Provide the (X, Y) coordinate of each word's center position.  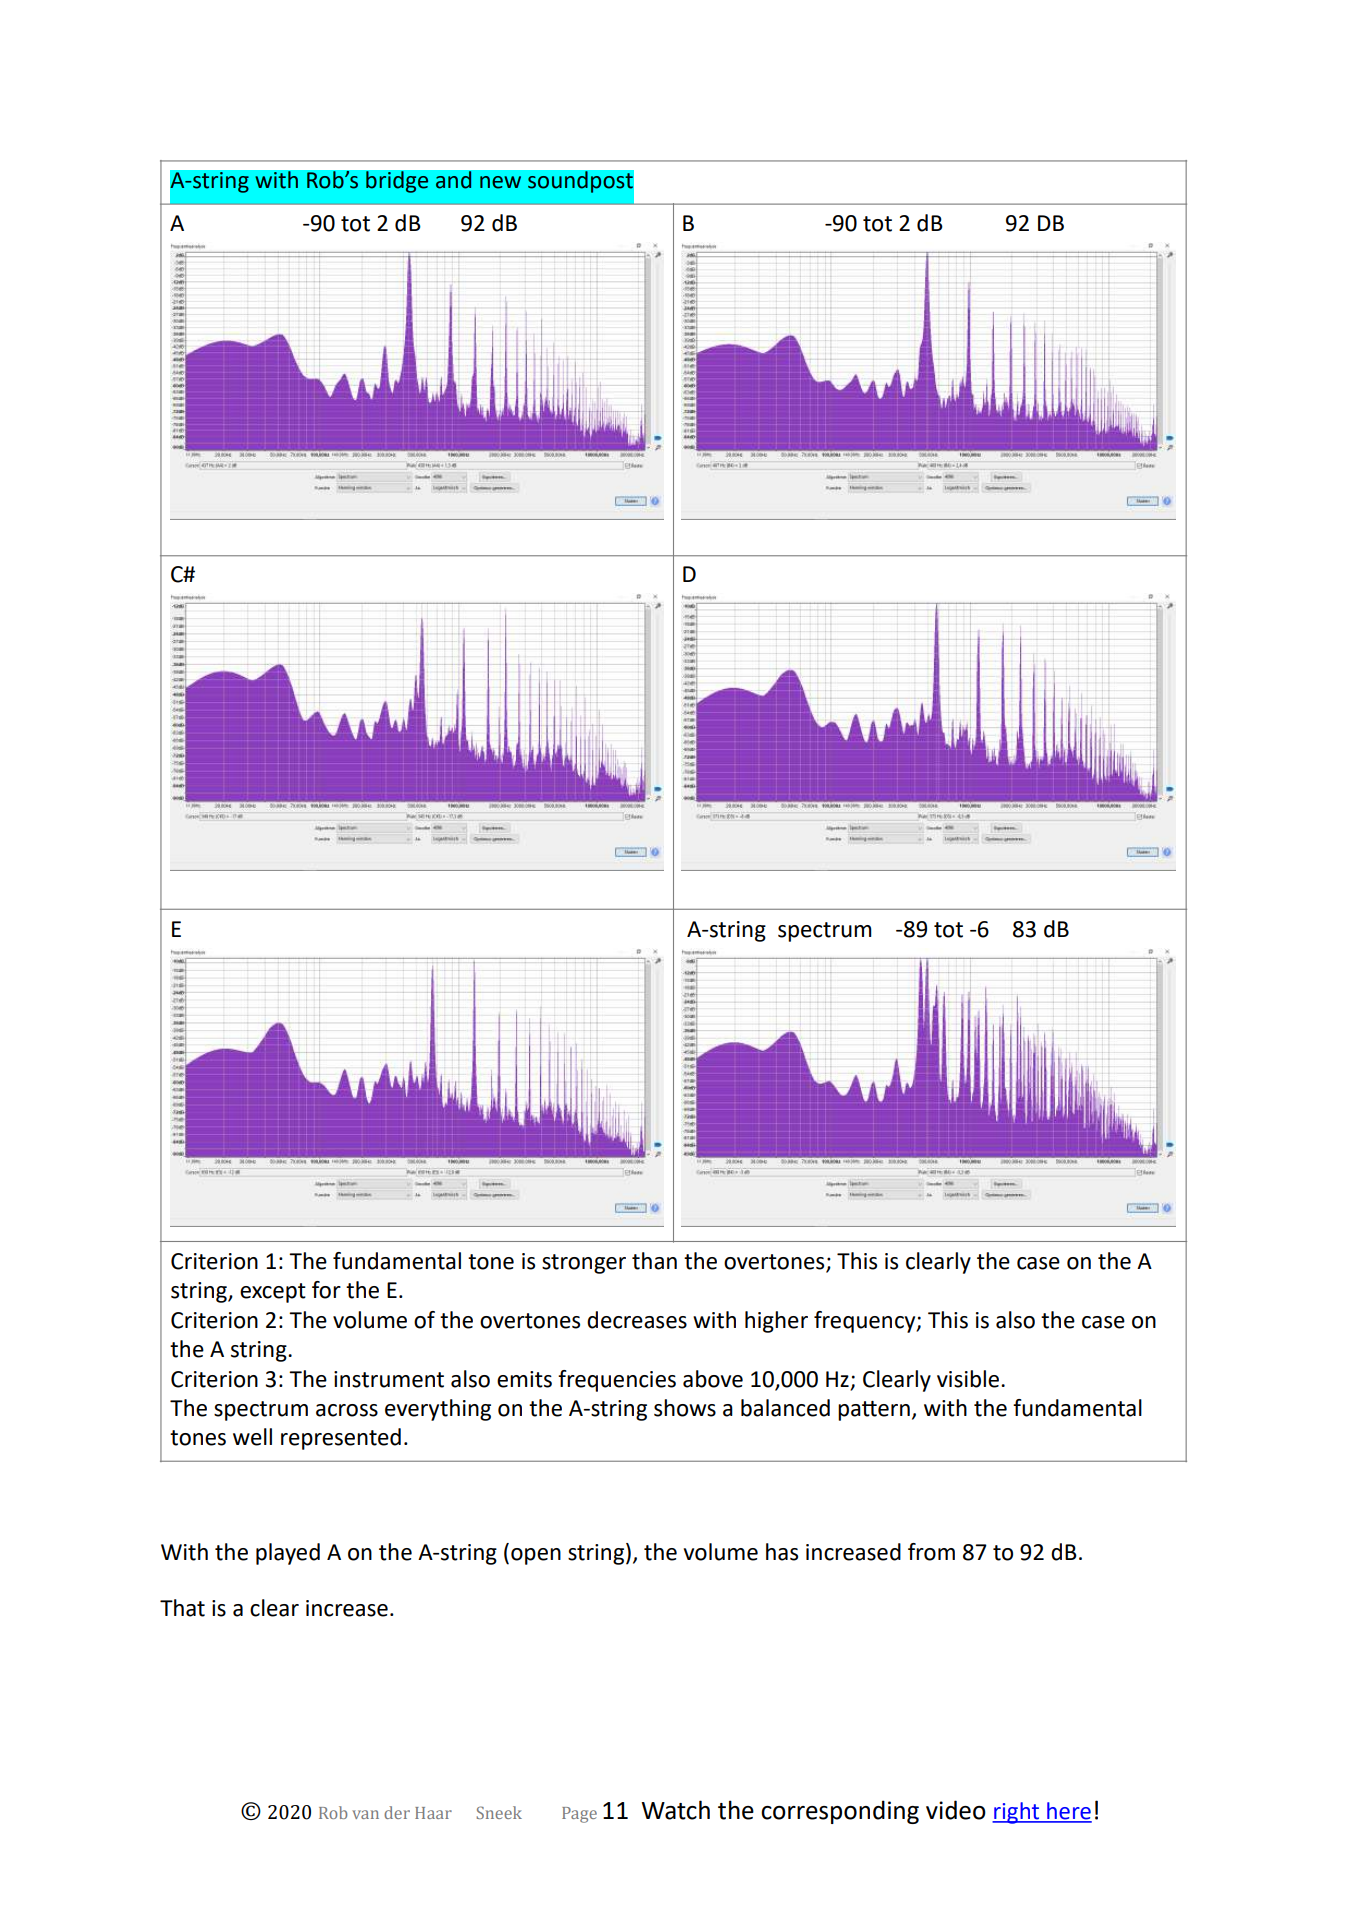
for (326, 1290)
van (365, 1814)
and (453, 180)
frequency (866, 1322)
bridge (397, 182)
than (654, 1261)
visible (969, 1379)
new (500, 182)
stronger (584, 1264)
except (273, 1293)
